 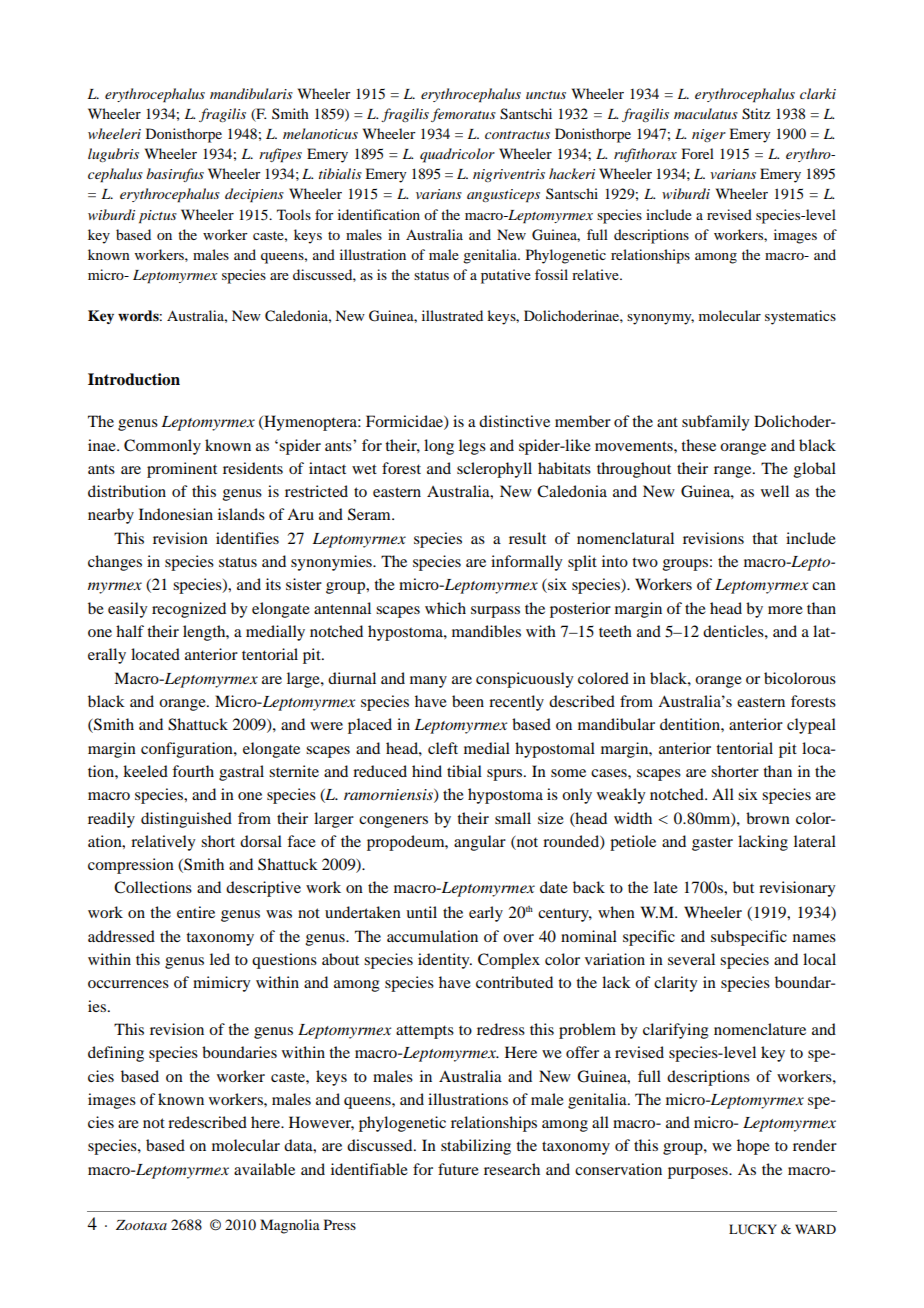 I want to click on Zootaxa, so click(x=141, y=1225).
